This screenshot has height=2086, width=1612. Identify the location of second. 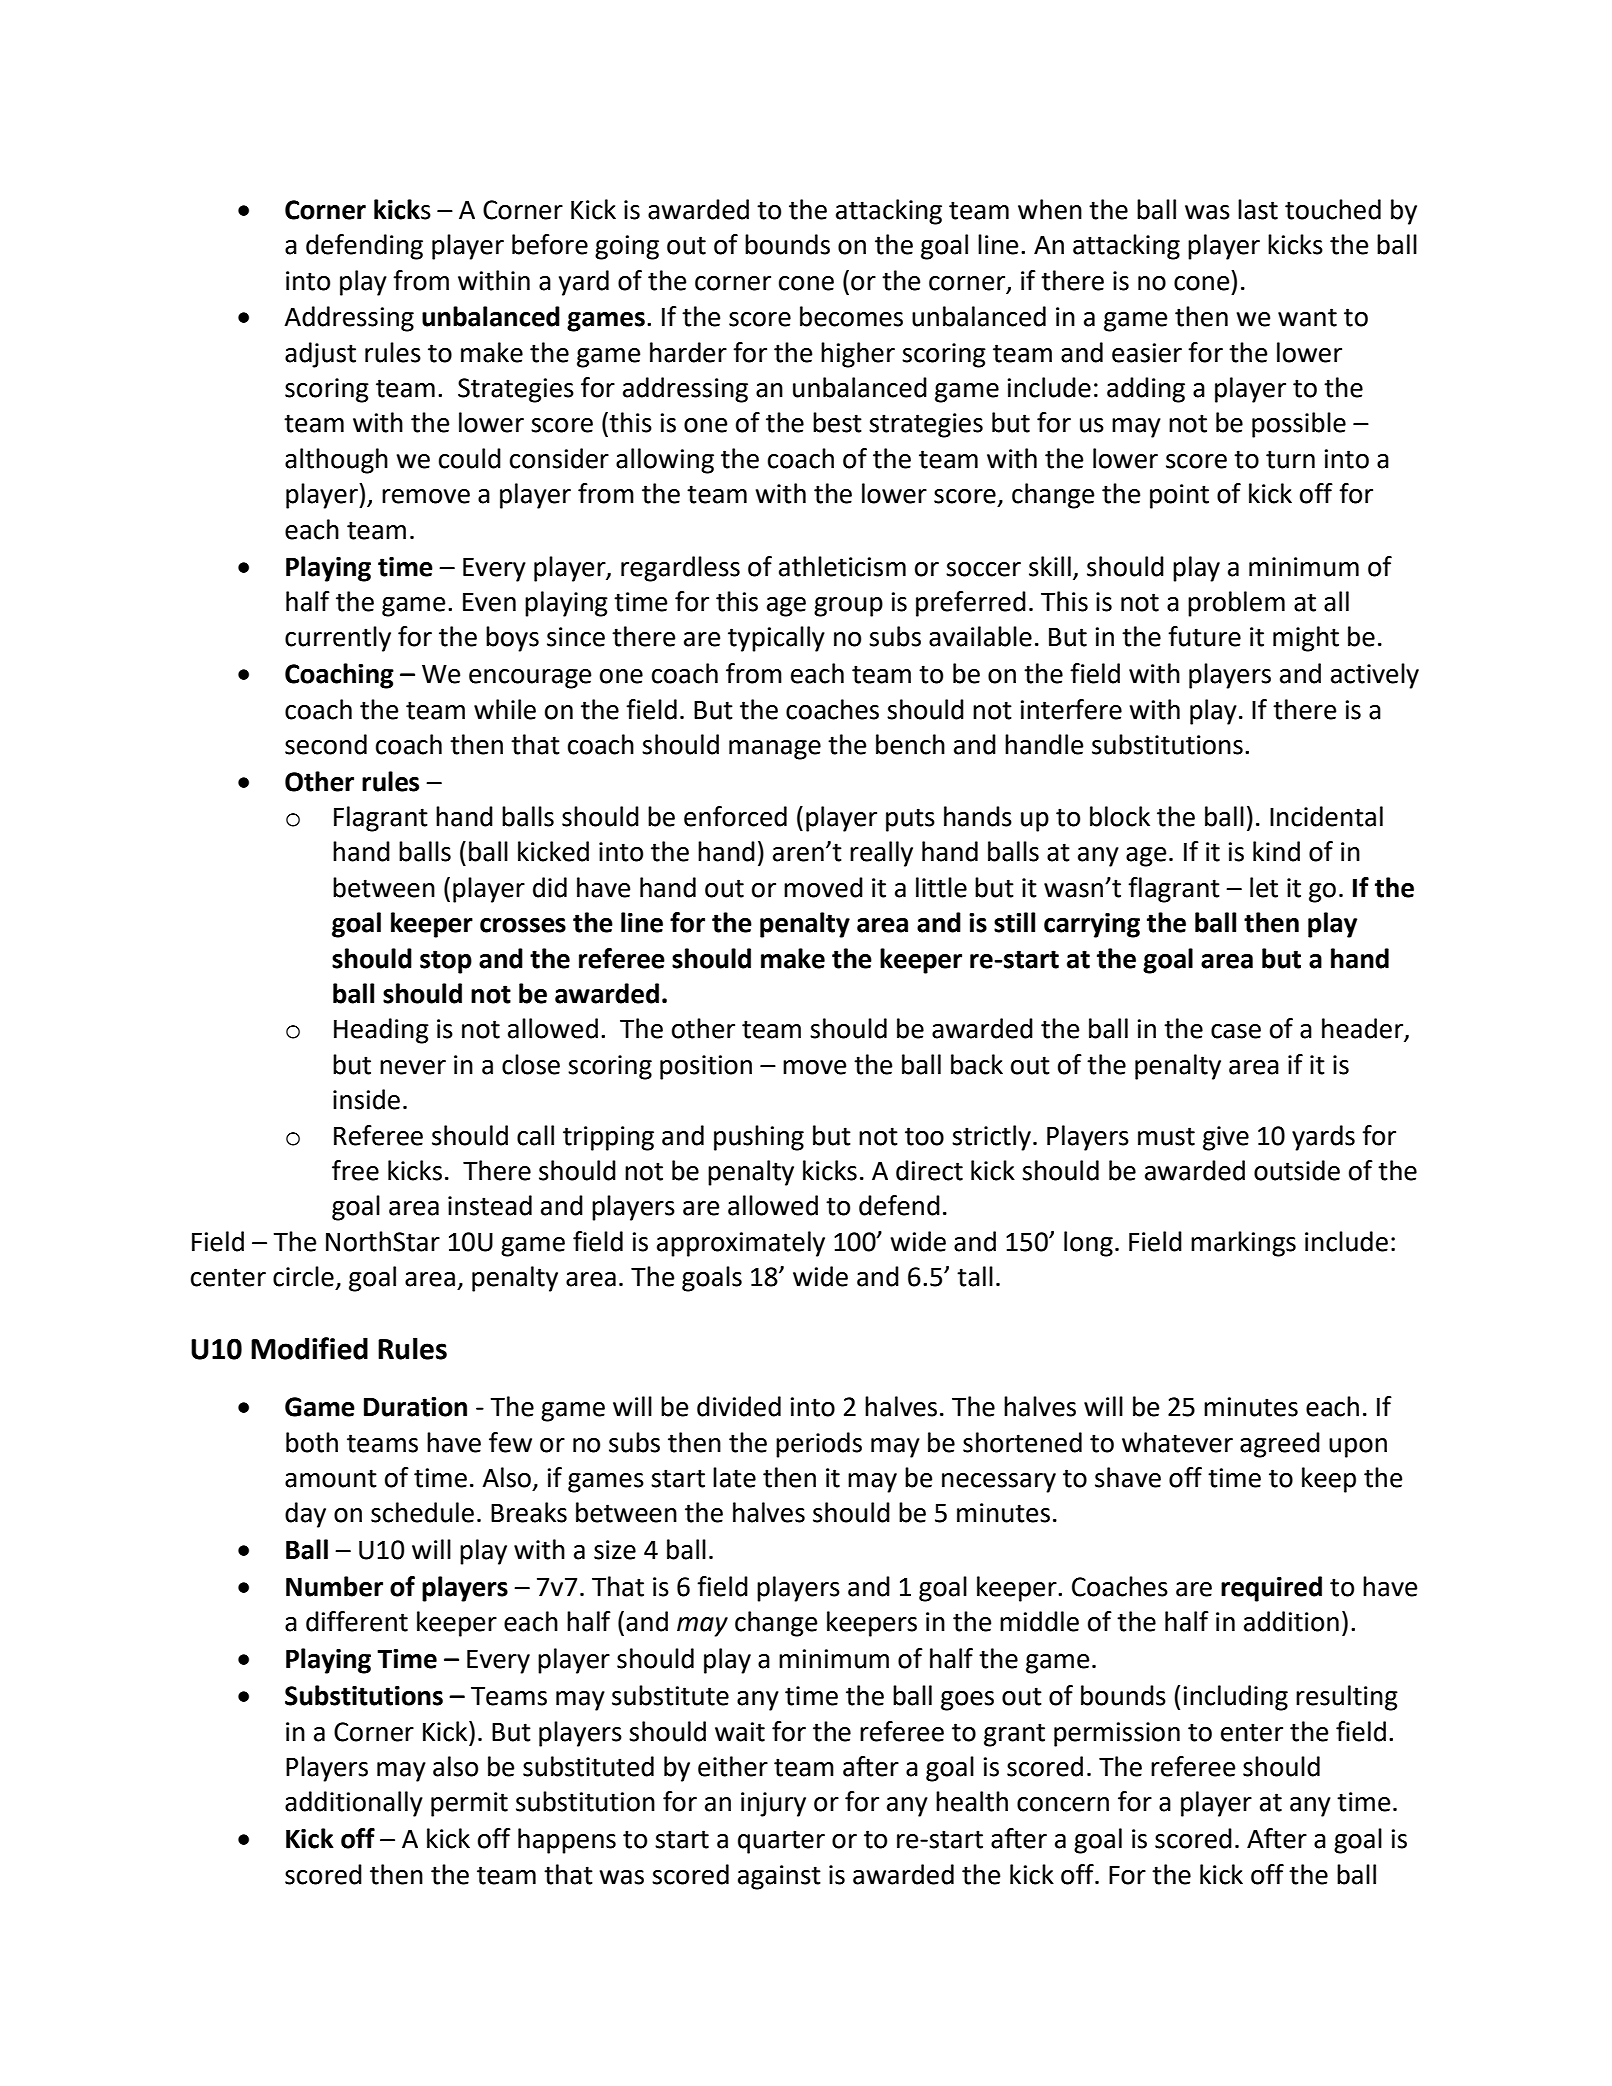
(326, 744).
